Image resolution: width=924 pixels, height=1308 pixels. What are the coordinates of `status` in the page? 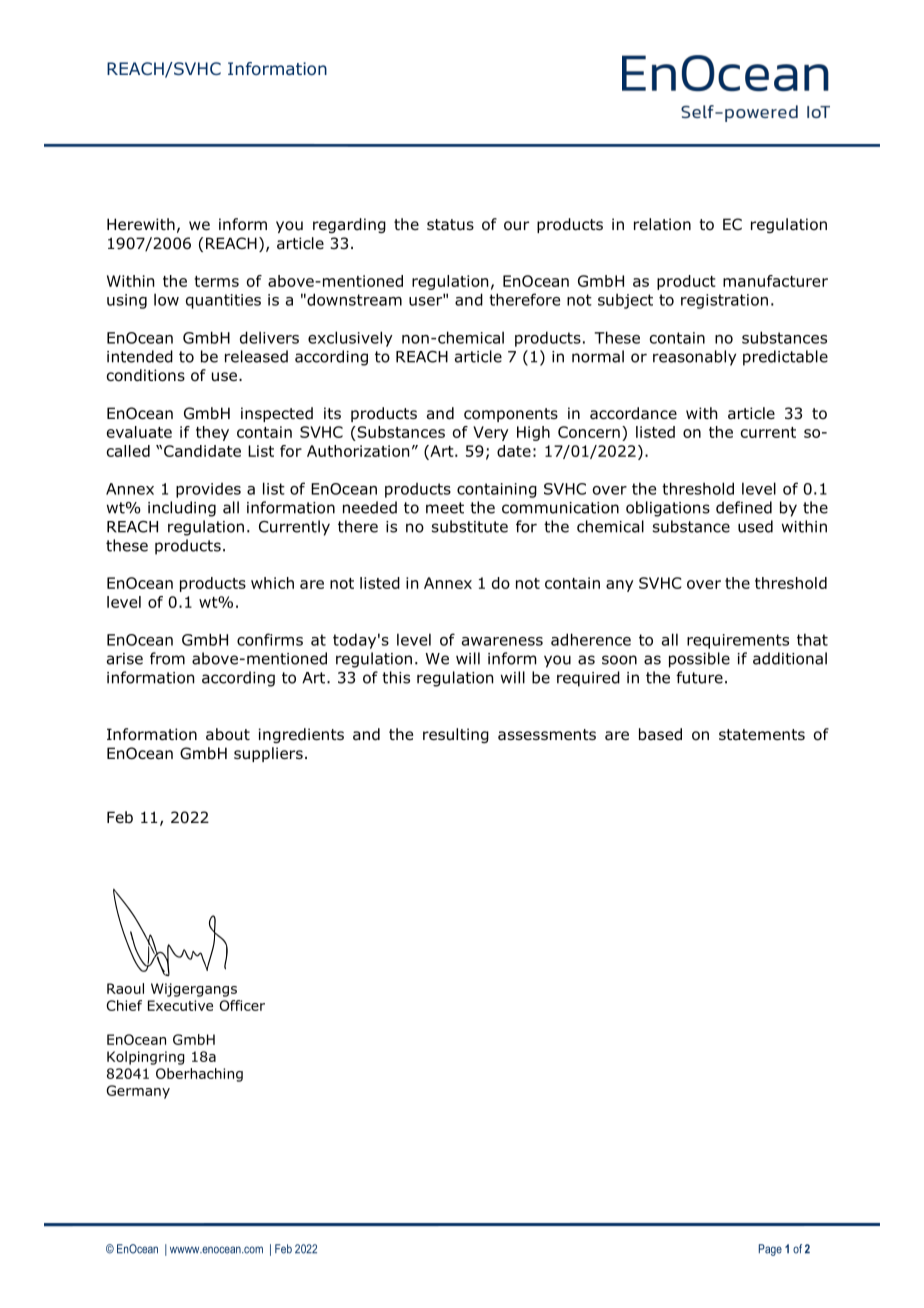 It's located at (450, 225).
